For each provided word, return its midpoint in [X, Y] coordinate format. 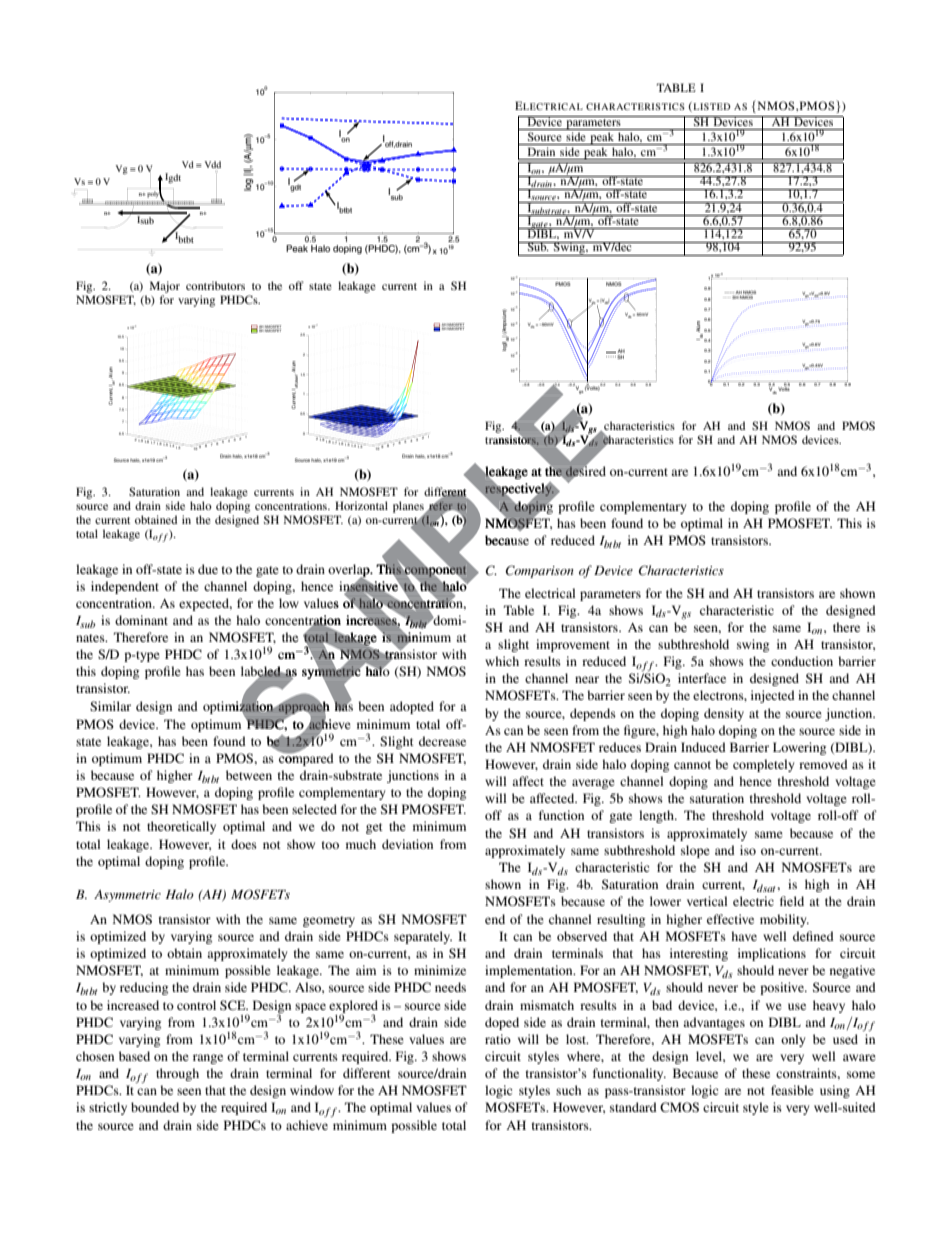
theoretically [181, 827]
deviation [407, 844]
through [177, 1074]
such [568, 1090]
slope [695, 851]
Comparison [540, 571]
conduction [802, 661]
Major [165, 288]
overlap [350, 571]
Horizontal [361, 505]
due [208, 569]
